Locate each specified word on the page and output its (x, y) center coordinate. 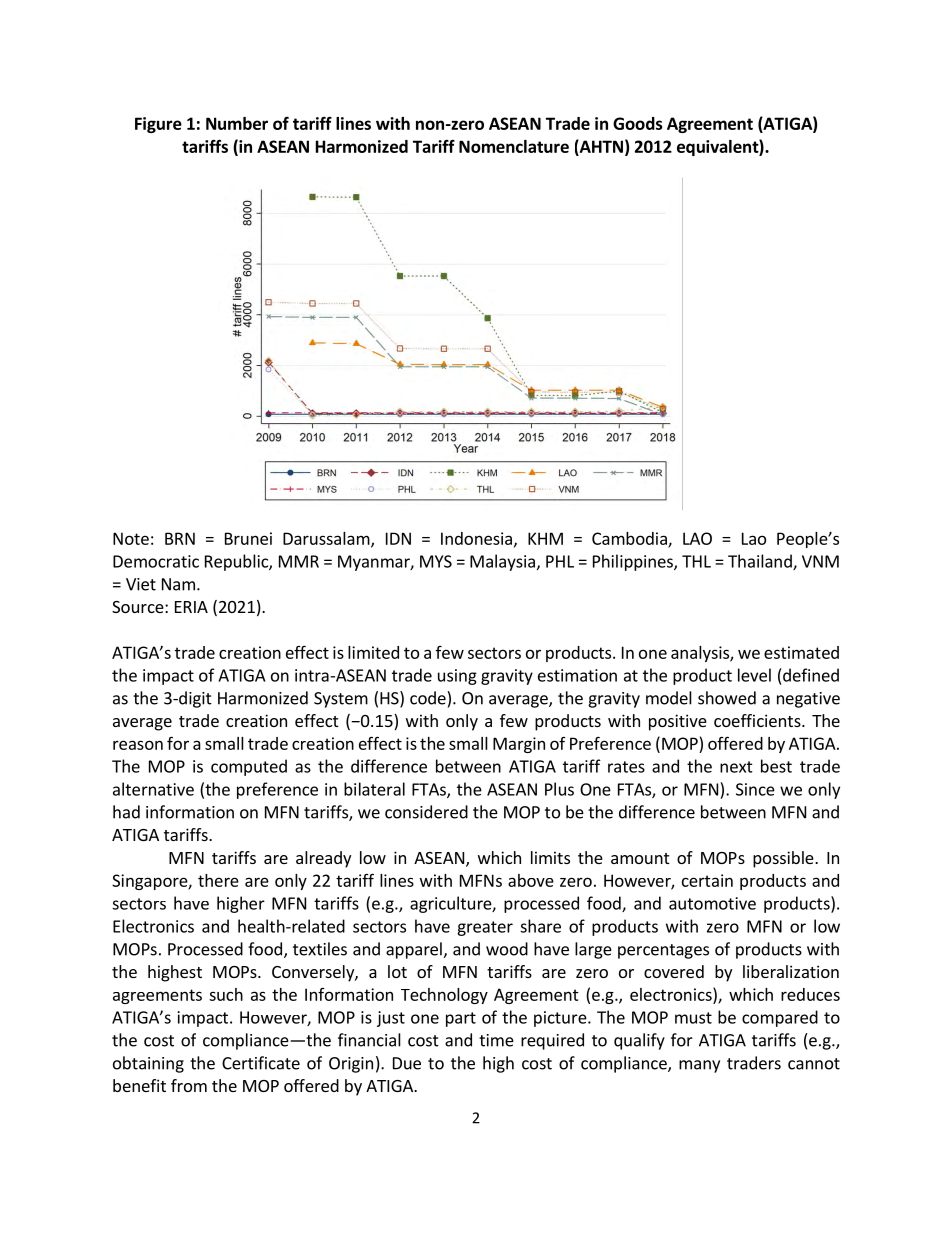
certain (707, 880)
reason (138, 745)
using (457, 677)
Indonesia (476, 538)
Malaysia (502, 562)
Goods (638, 123)
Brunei (248, 538)
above (531, 880)
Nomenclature (514, 146)
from (189, 1085)
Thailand (761, 562)
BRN (180, 538)
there (218, 880)
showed (727, 698)
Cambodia (630, 539)
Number (237, 123)
